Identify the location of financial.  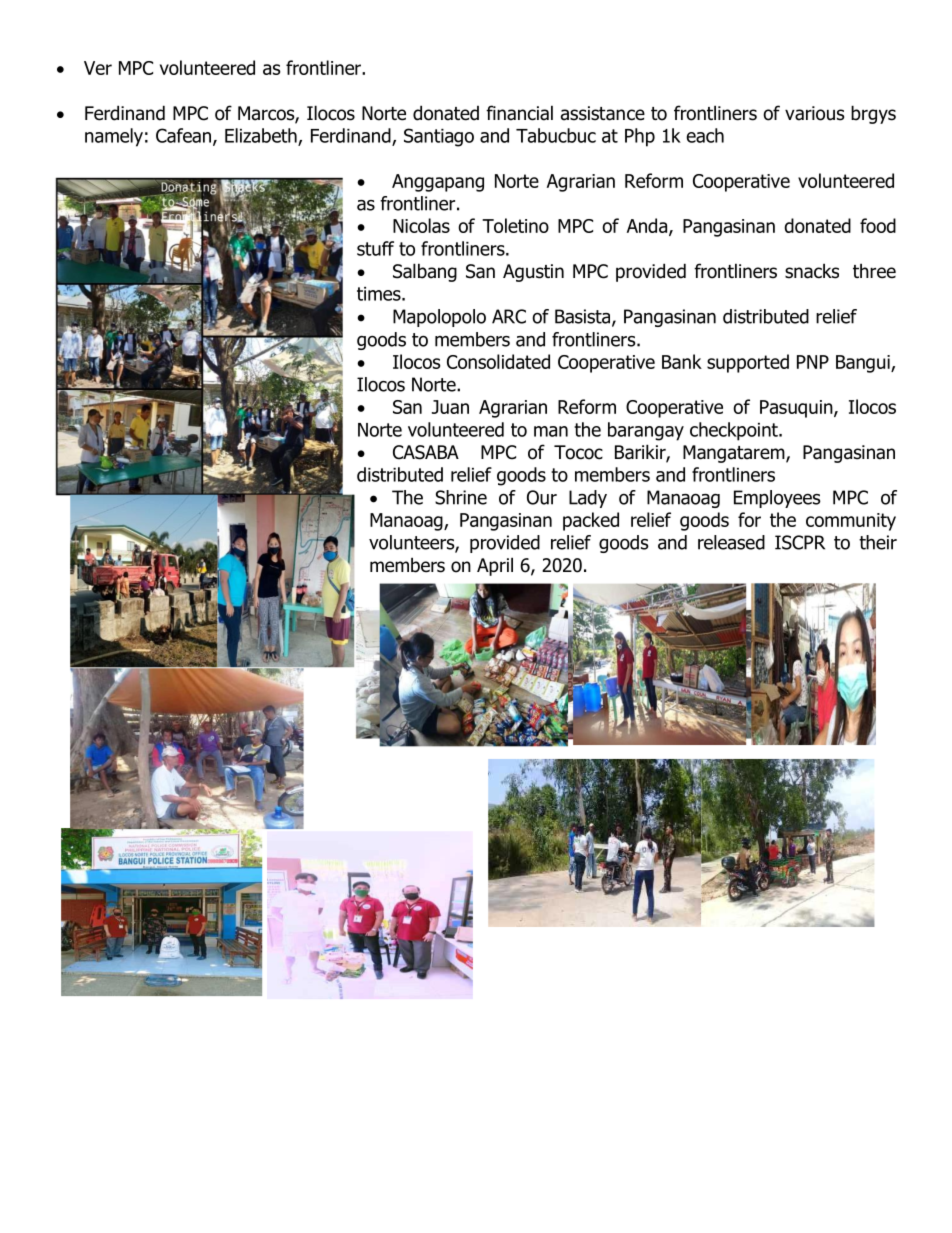
(519, 113).
